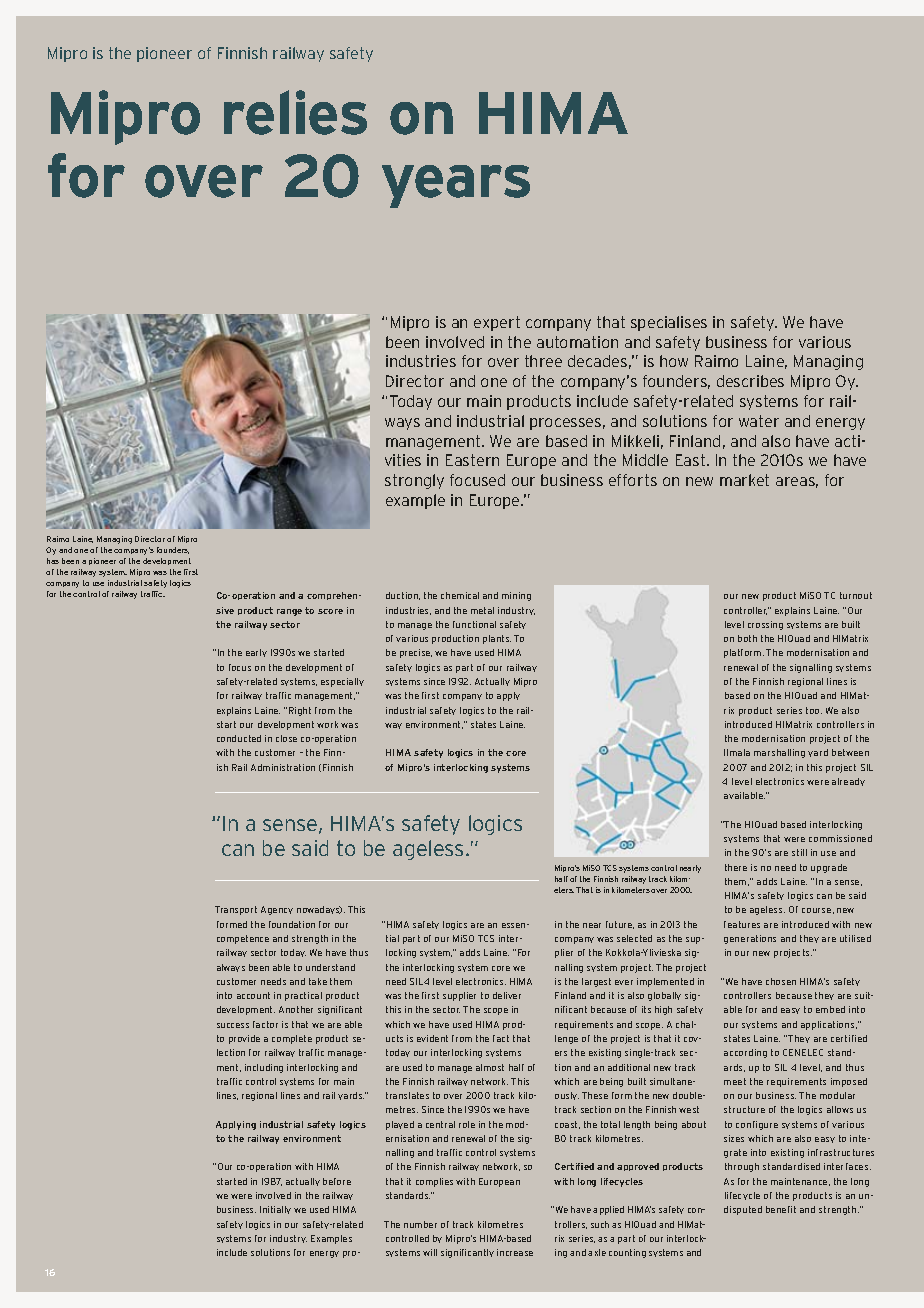 The height and width of the screenshot is (1308, 924). What do you see at coordinates (295, 112) in the screenshot?
I see `relies` at bounding box center [295, 112].
